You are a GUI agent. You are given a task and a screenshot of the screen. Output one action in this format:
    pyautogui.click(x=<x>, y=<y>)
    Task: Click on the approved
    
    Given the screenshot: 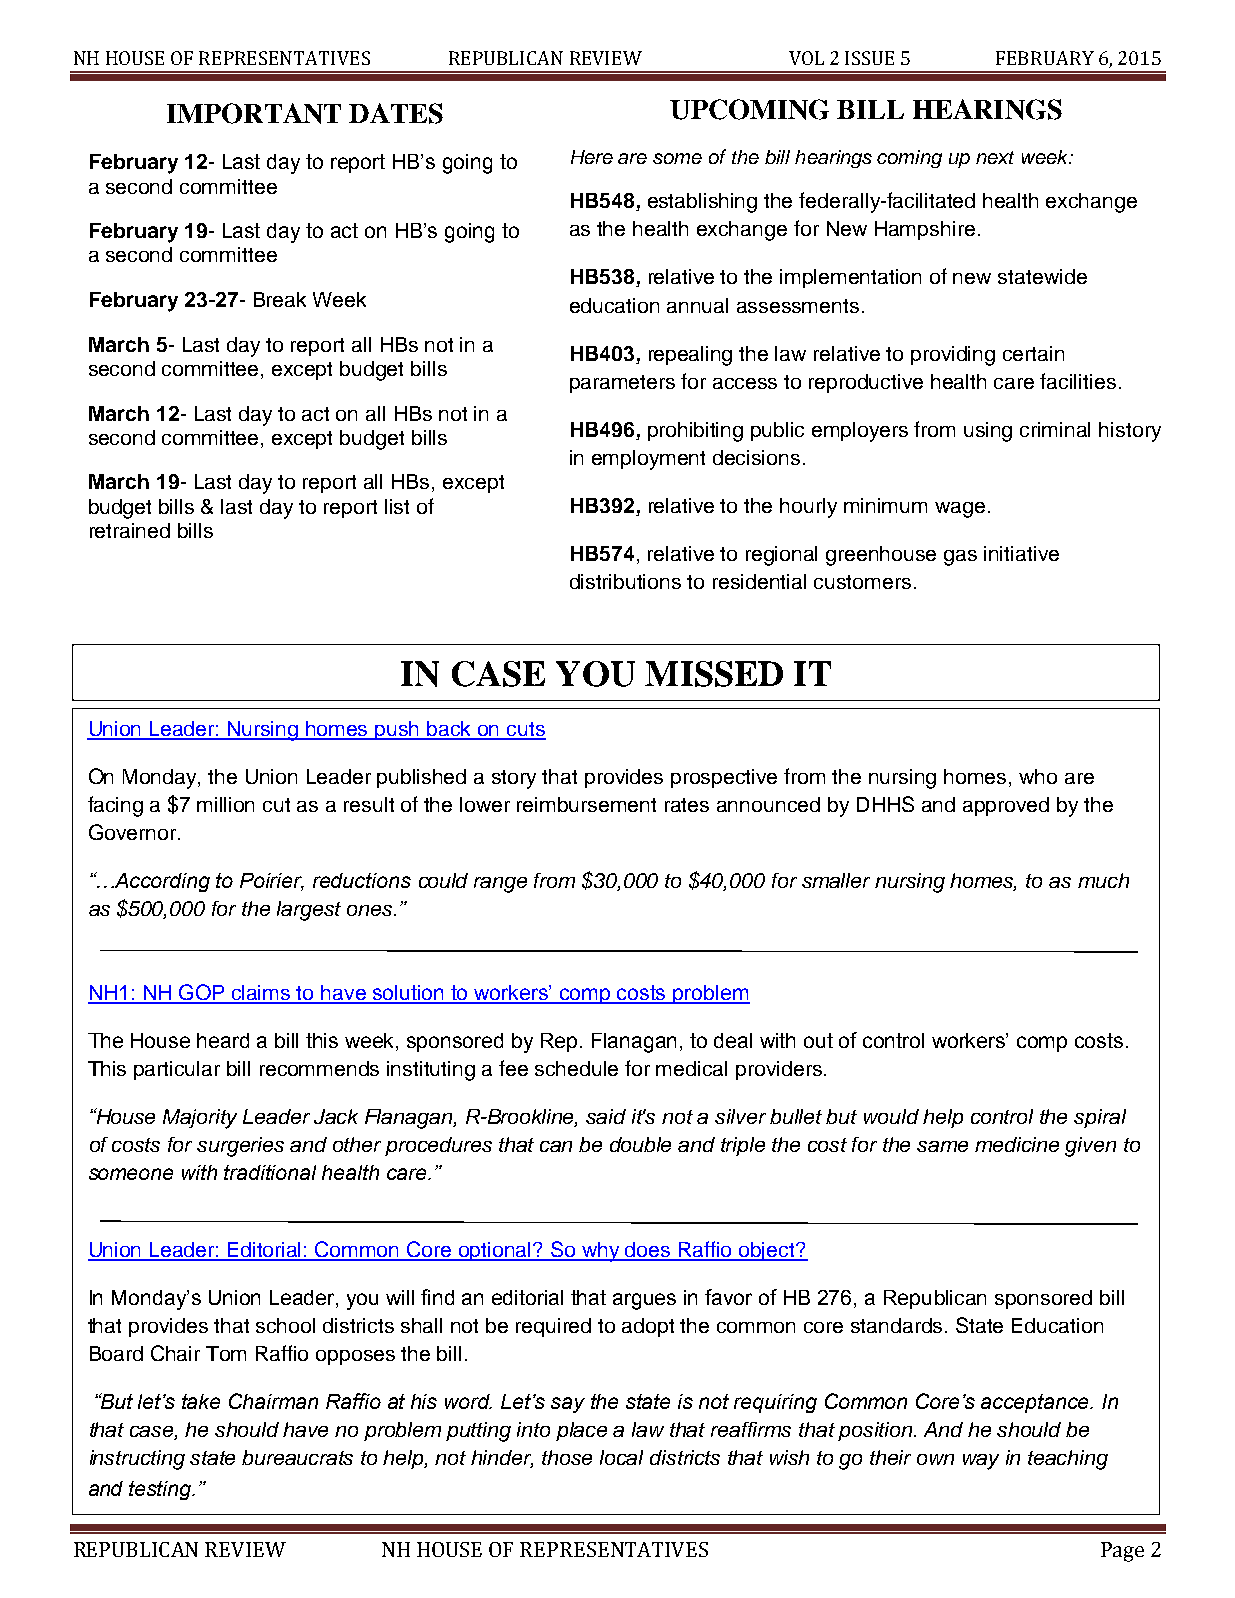 What is the action you would take?
    pyautogui.click(x=1006, y=806)
